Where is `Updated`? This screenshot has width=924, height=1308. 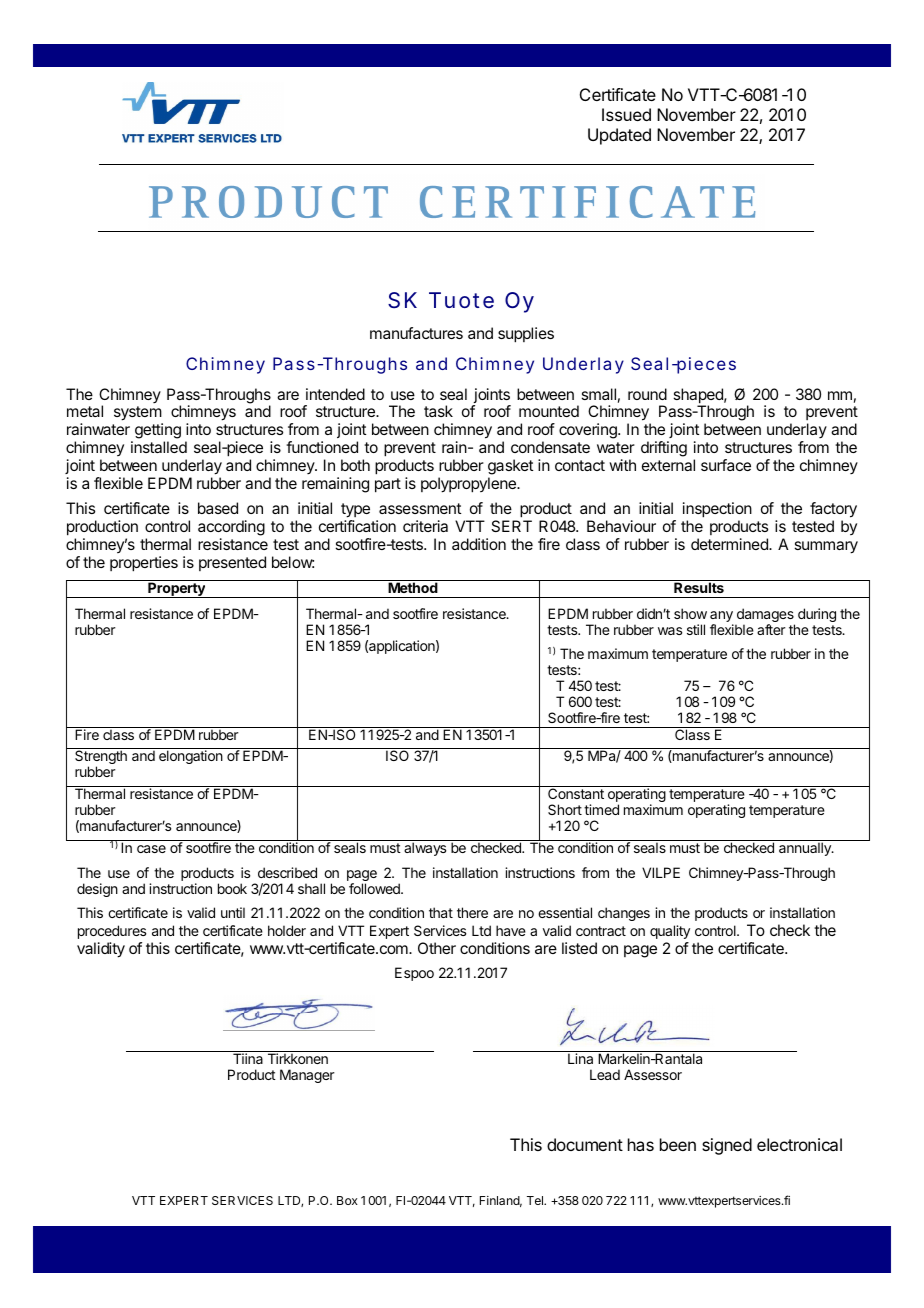
Updated is located at coordinates (619, 136).
